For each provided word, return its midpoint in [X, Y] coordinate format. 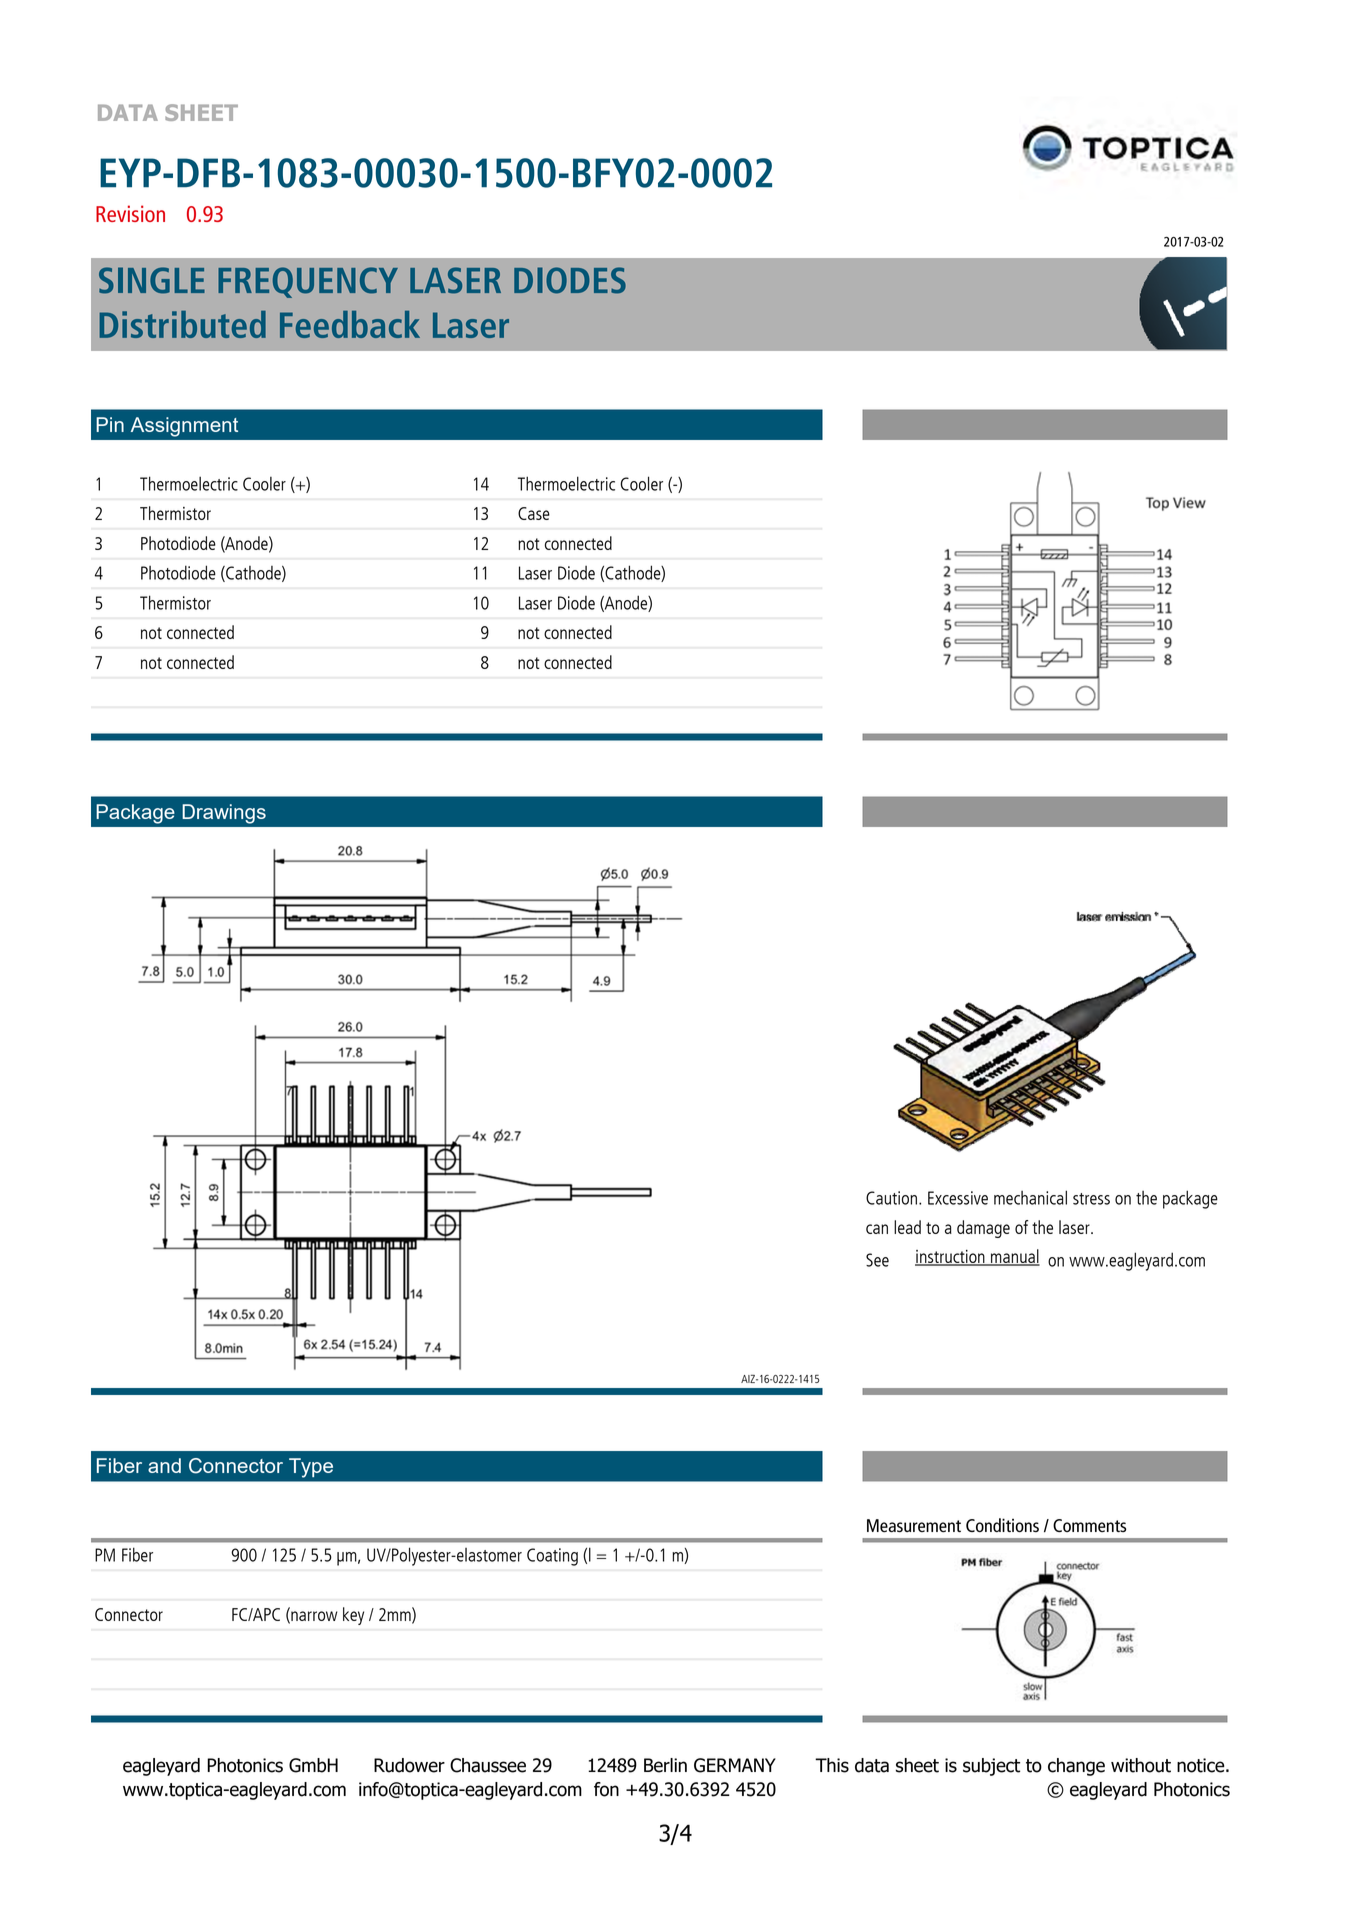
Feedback [350, 324]
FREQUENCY [308, 282]
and [164, 1465]
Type [311, 1468]
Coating [552, 1557]
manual [1014, 1257]
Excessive [958, 1198]
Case [534, 513]
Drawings [224, 814]
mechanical [1030, 1197]
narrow [313, 1617]
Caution [891, 1198]
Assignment [184, 427]
